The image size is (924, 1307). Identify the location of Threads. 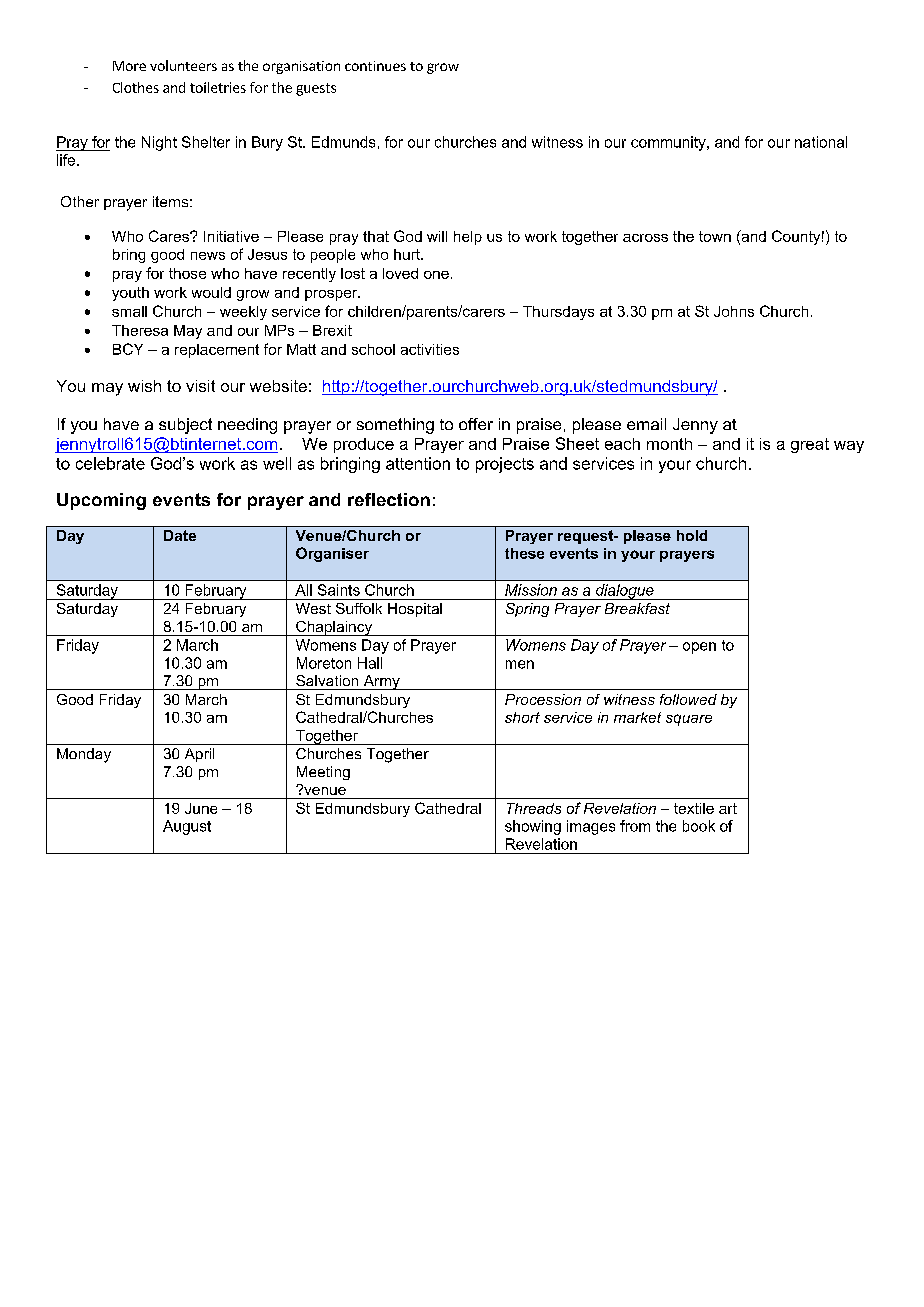
(534, 808).
